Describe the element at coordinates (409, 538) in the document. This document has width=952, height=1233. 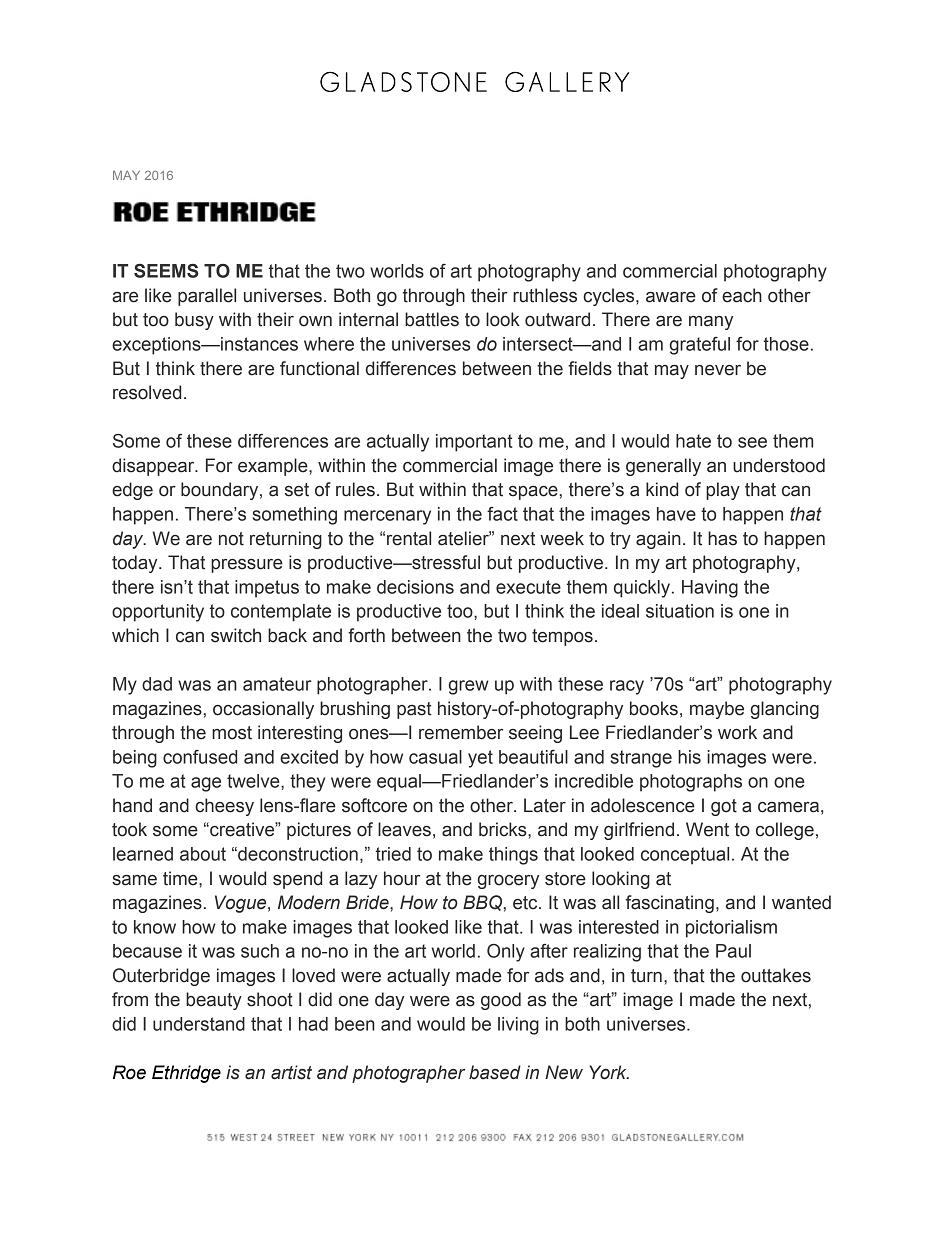
I see `rental` at that location.
